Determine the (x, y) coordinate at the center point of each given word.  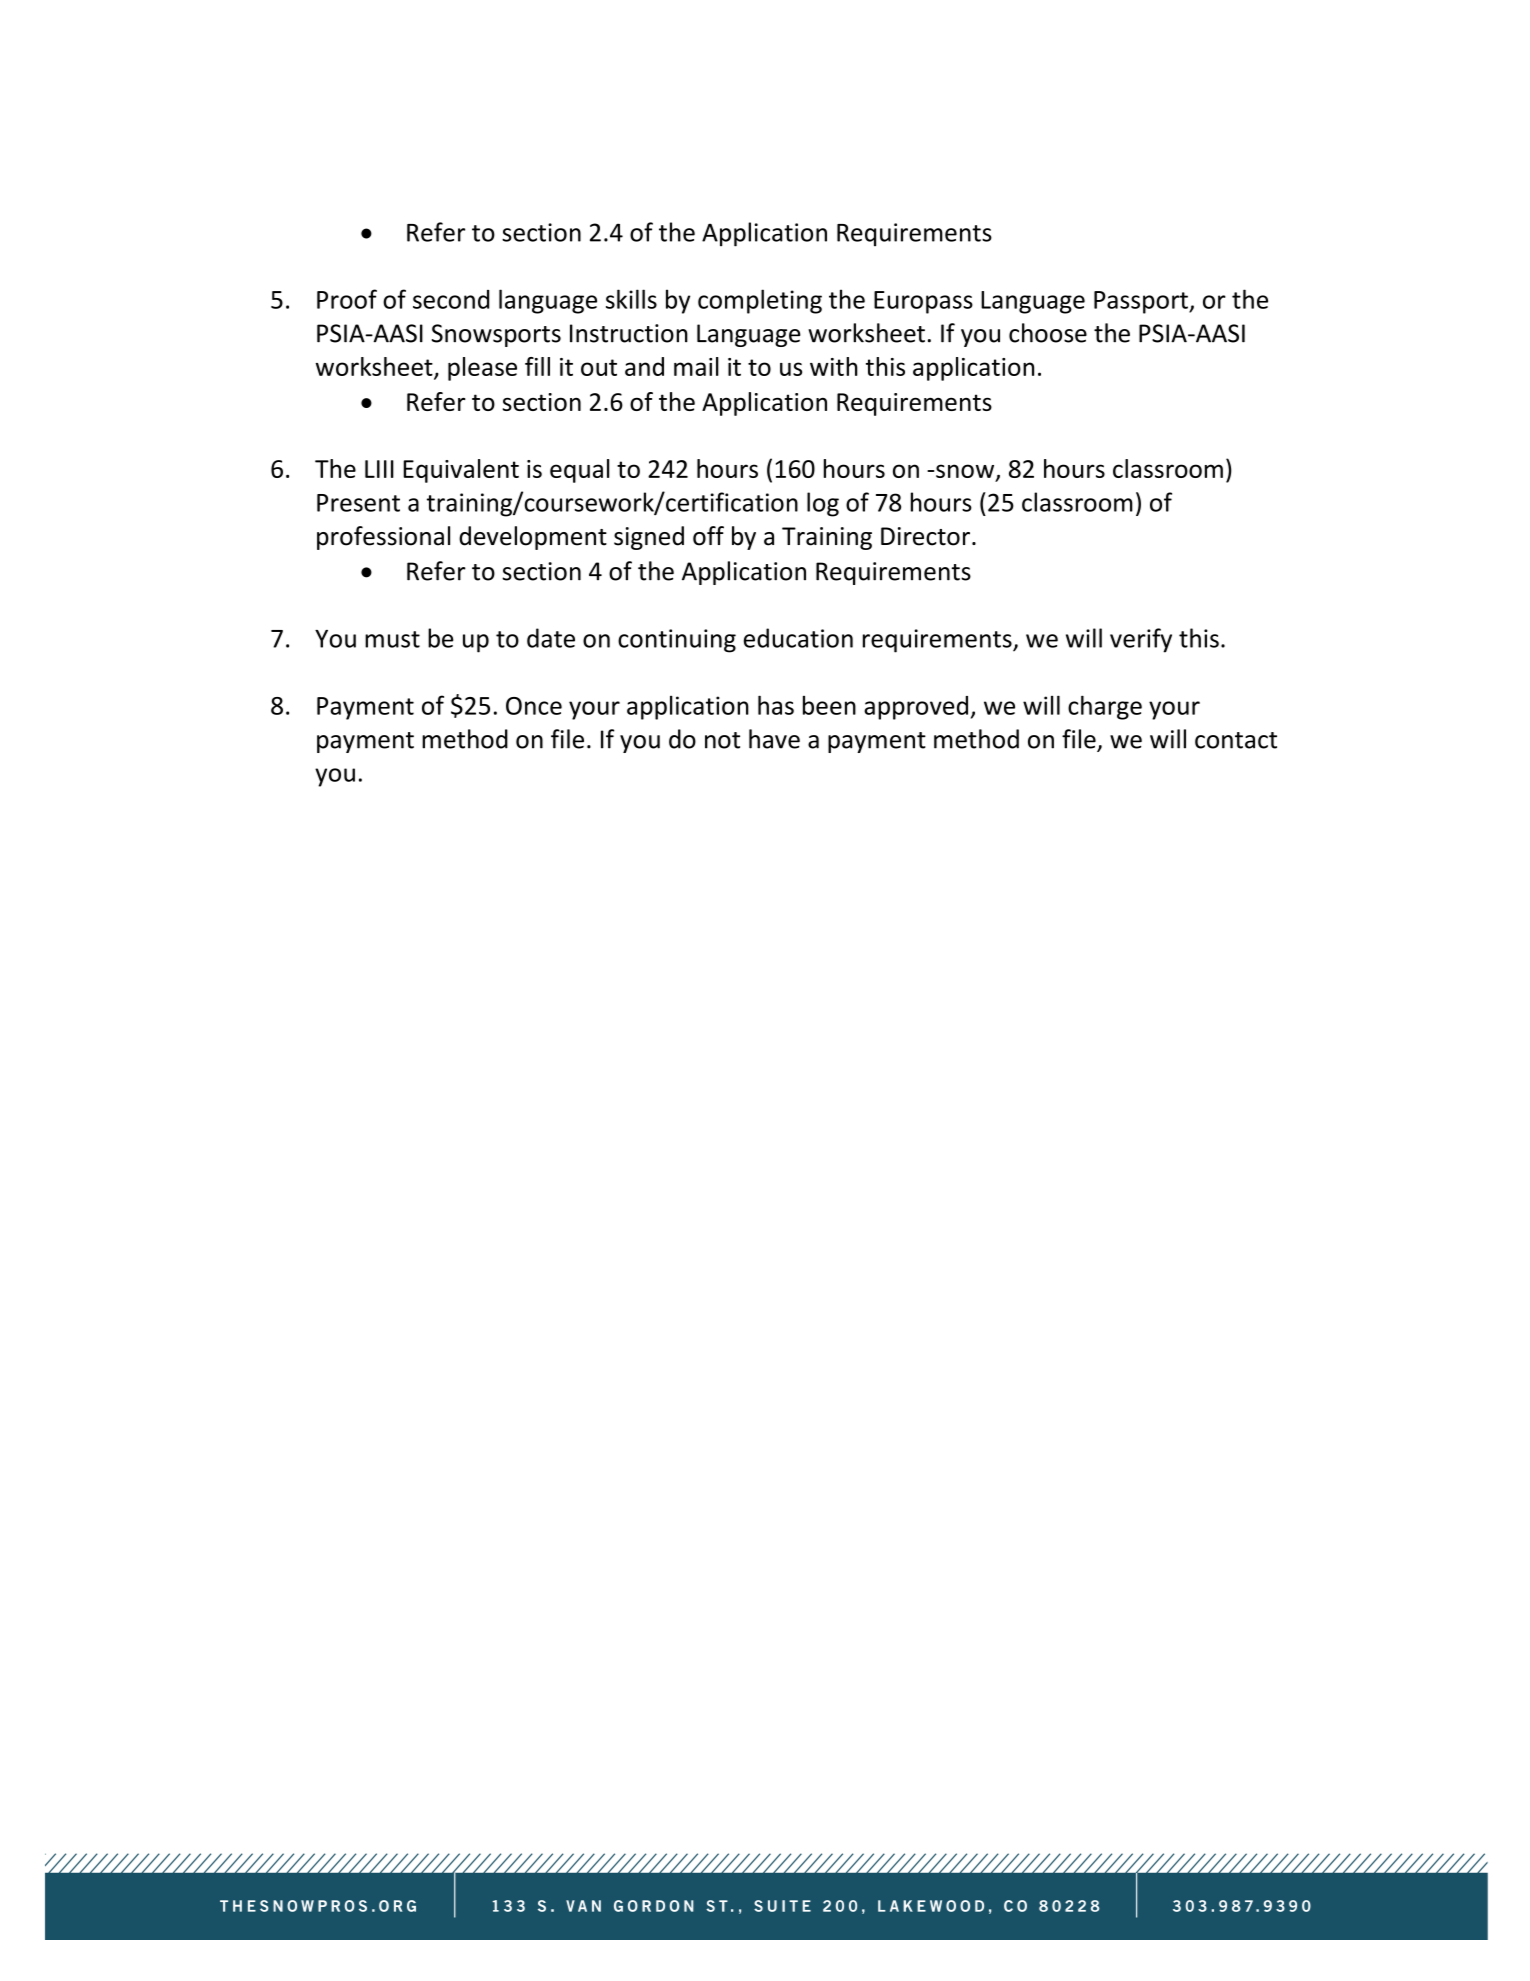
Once (534, 706)
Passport (1142, 302)
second (451, 299)
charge (1105, 707)
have (774, 739)
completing (760, 301)
